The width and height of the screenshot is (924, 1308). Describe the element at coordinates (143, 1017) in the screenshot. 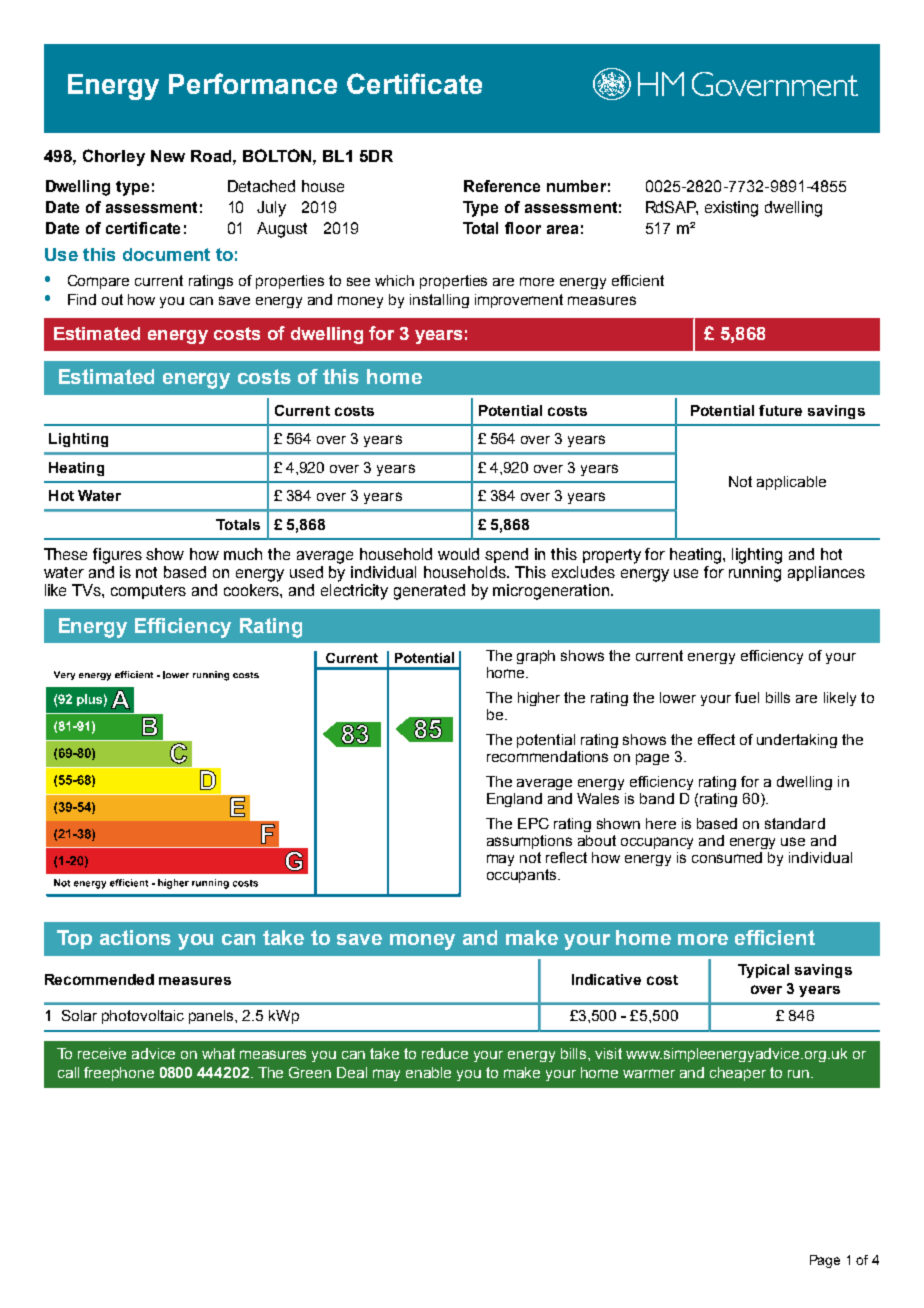

I see `photovoltaic` at that location.
